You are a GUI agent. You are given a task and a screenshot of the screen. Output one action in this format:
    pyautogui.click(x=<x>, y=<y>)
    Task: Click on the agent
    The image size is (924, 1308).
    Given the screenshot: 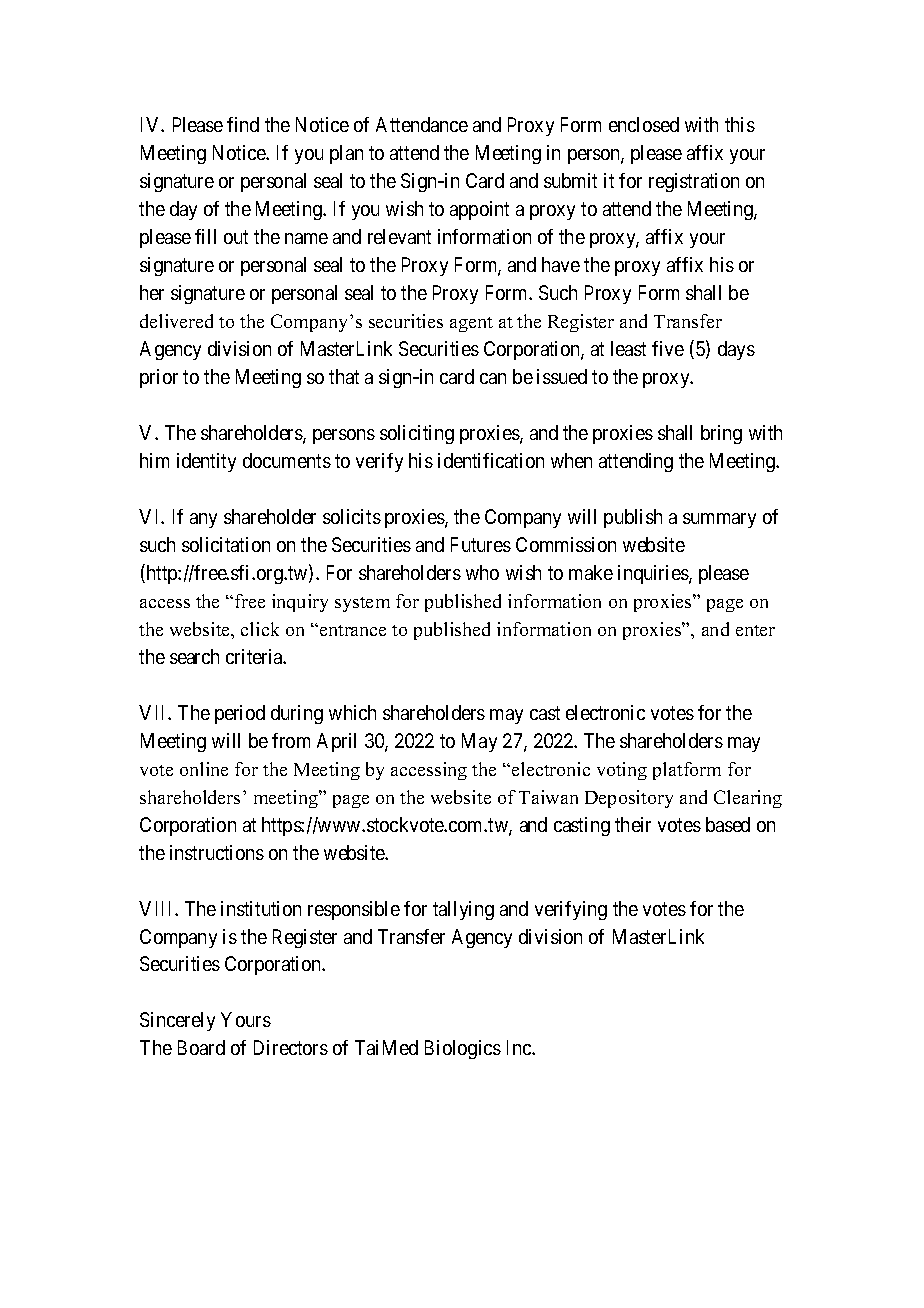 What is the action you would take?
    pyautogui.click(x=471, y=324)
